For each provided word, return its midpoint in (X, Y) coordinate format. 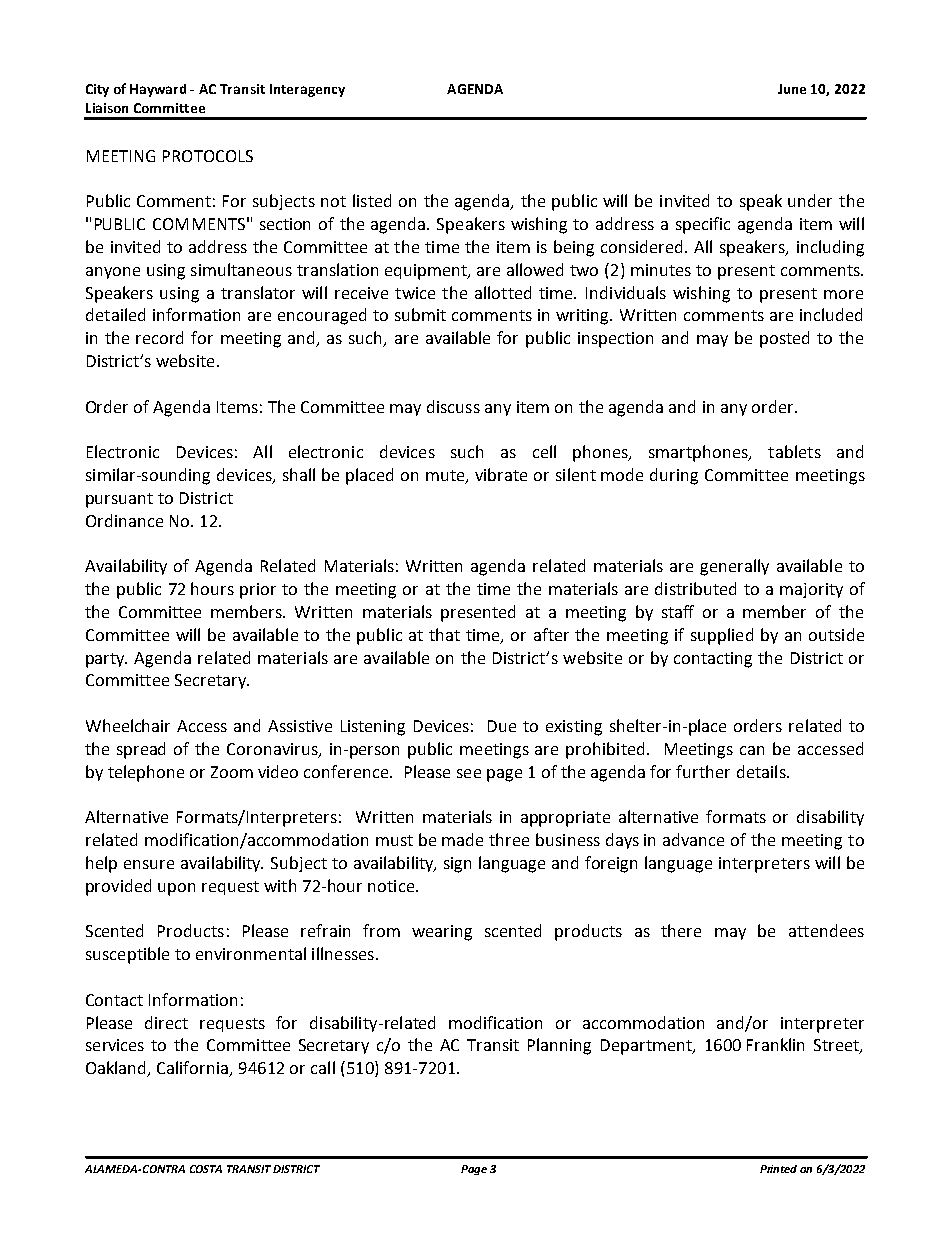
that (444, 634)
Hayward (158, 90)
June (792, 89)
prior (258, 591)
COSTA (206, 1169)
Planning (559, 1046)
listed (372, 200)
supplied (722, 636)
